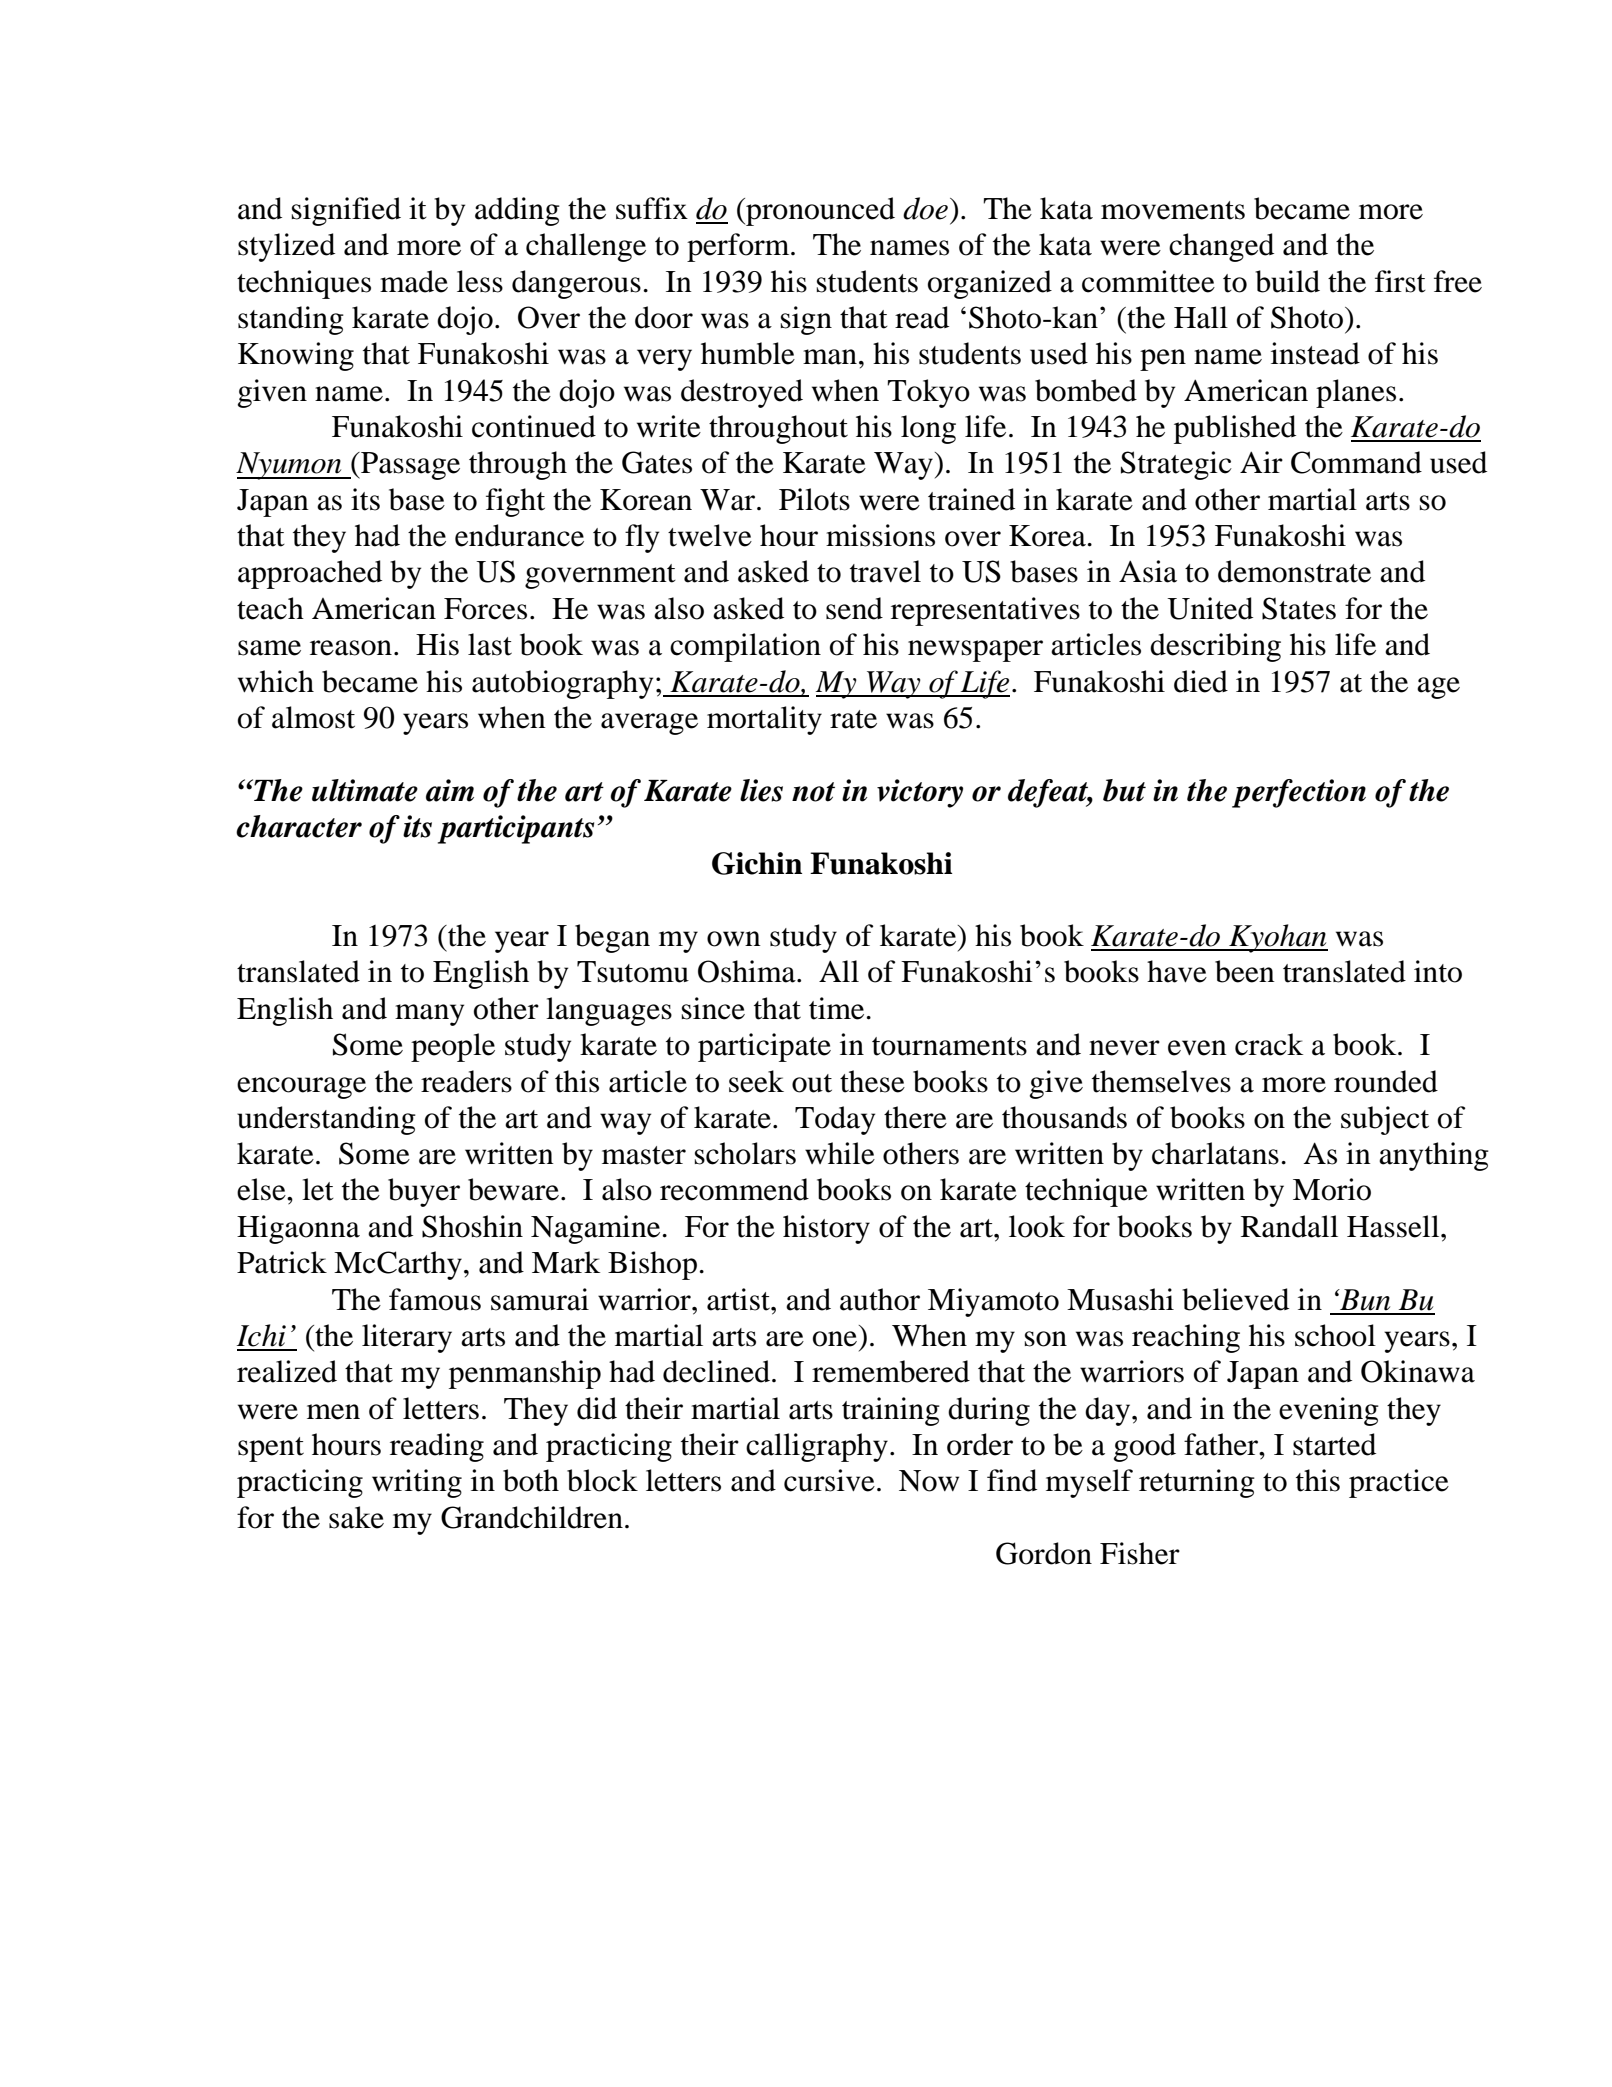  What do you see at coordinates (414, 281) in the screenshot?
I see `made` at bounding box center [414, 281].
